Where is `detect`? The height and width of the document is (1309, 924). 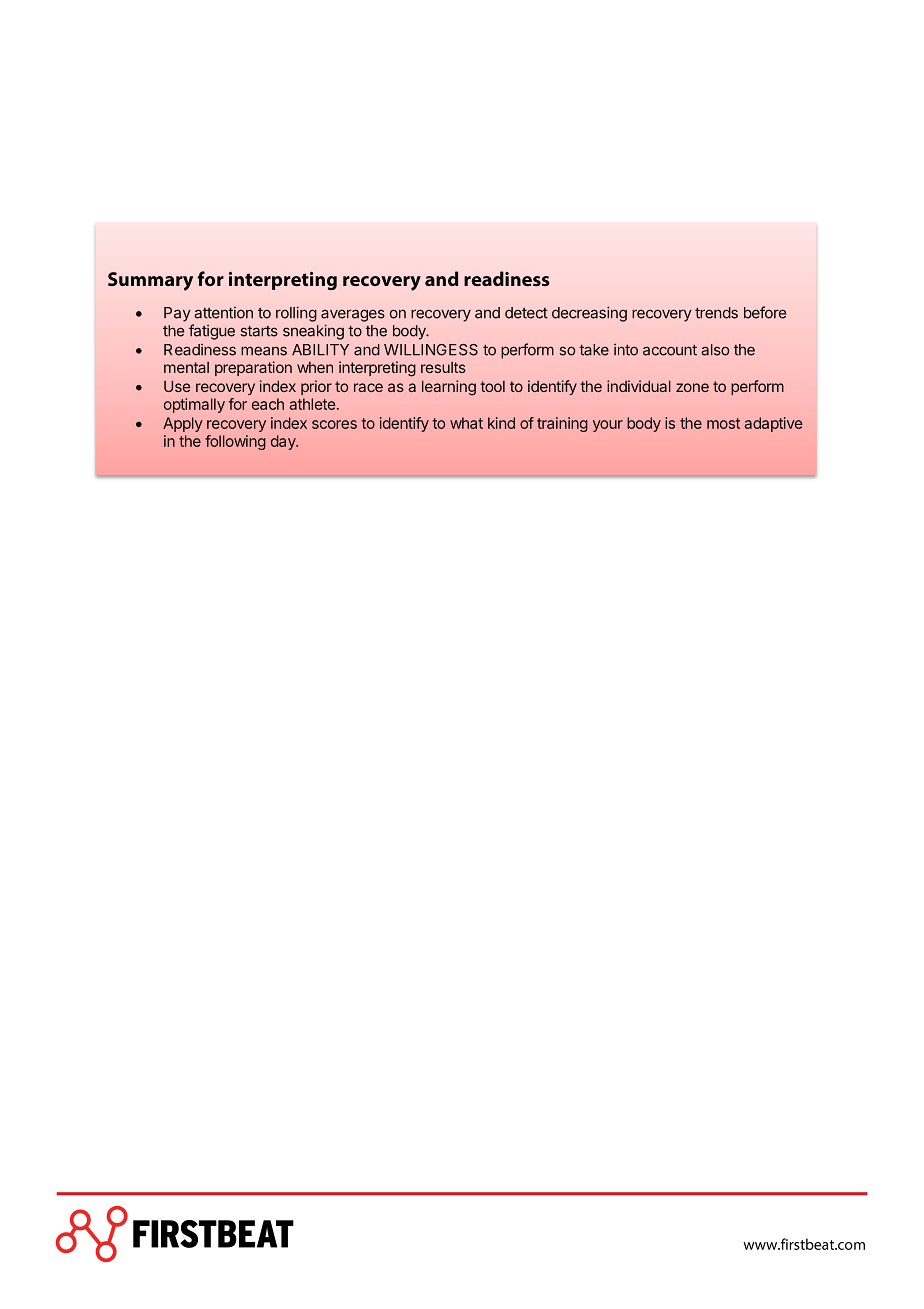 detect is located at coordinates (526, 313).
